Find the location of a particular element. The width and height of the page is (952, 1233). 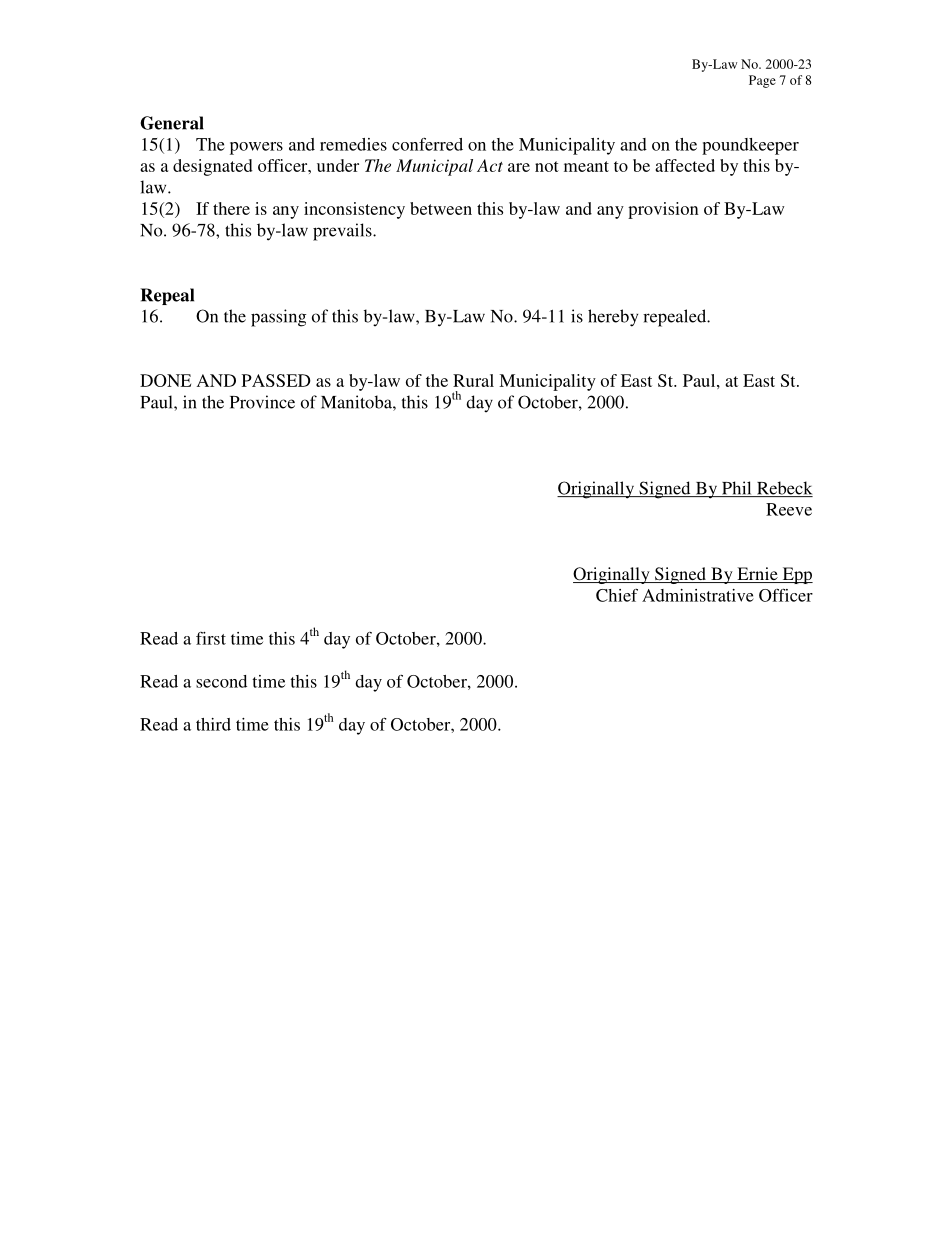

Phil is located at coordinates (737, 489).
